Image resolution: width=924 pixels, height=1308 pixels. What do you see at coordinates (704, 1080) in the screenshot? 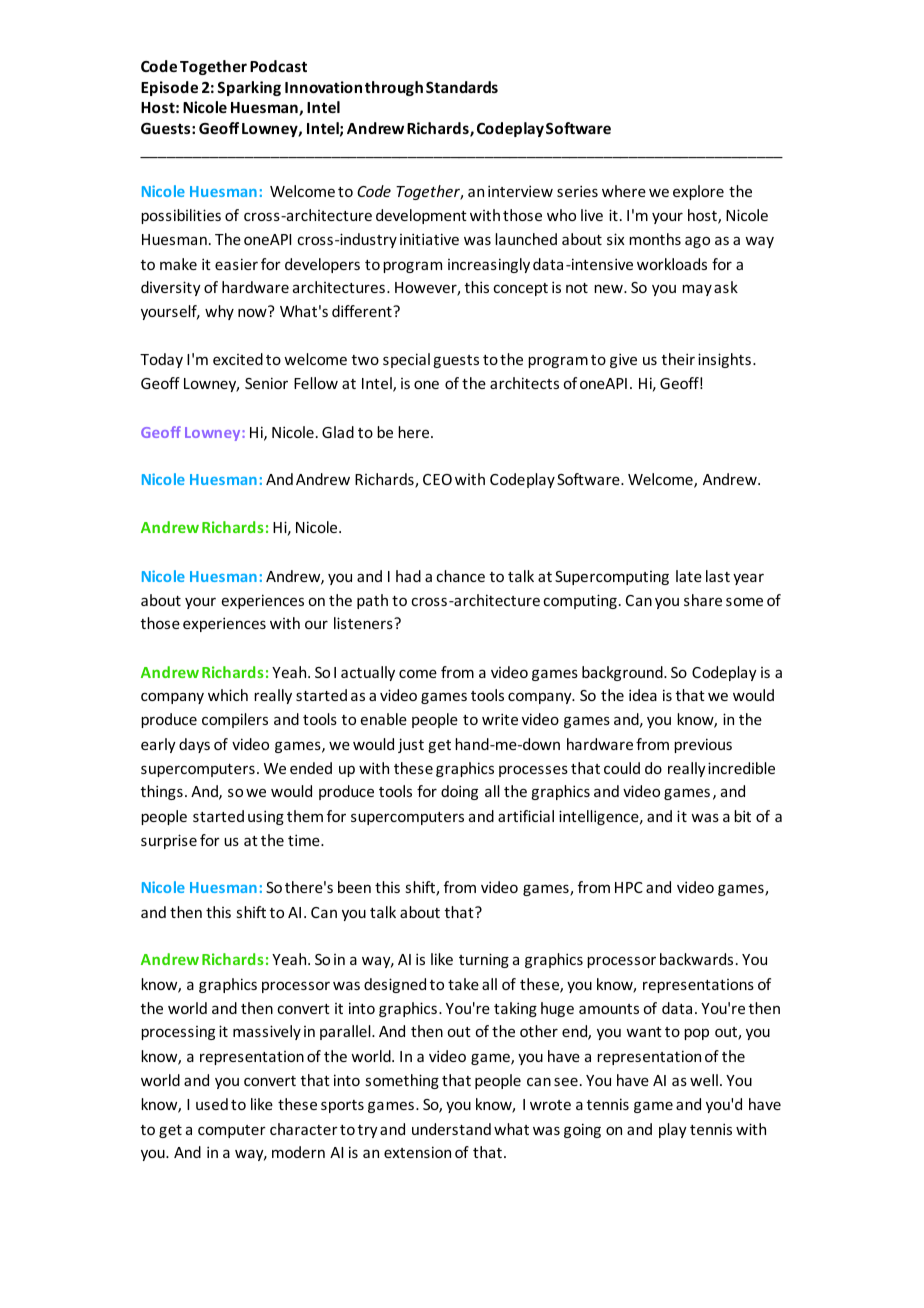
I see `well` at bounding box center [704, 1080].
